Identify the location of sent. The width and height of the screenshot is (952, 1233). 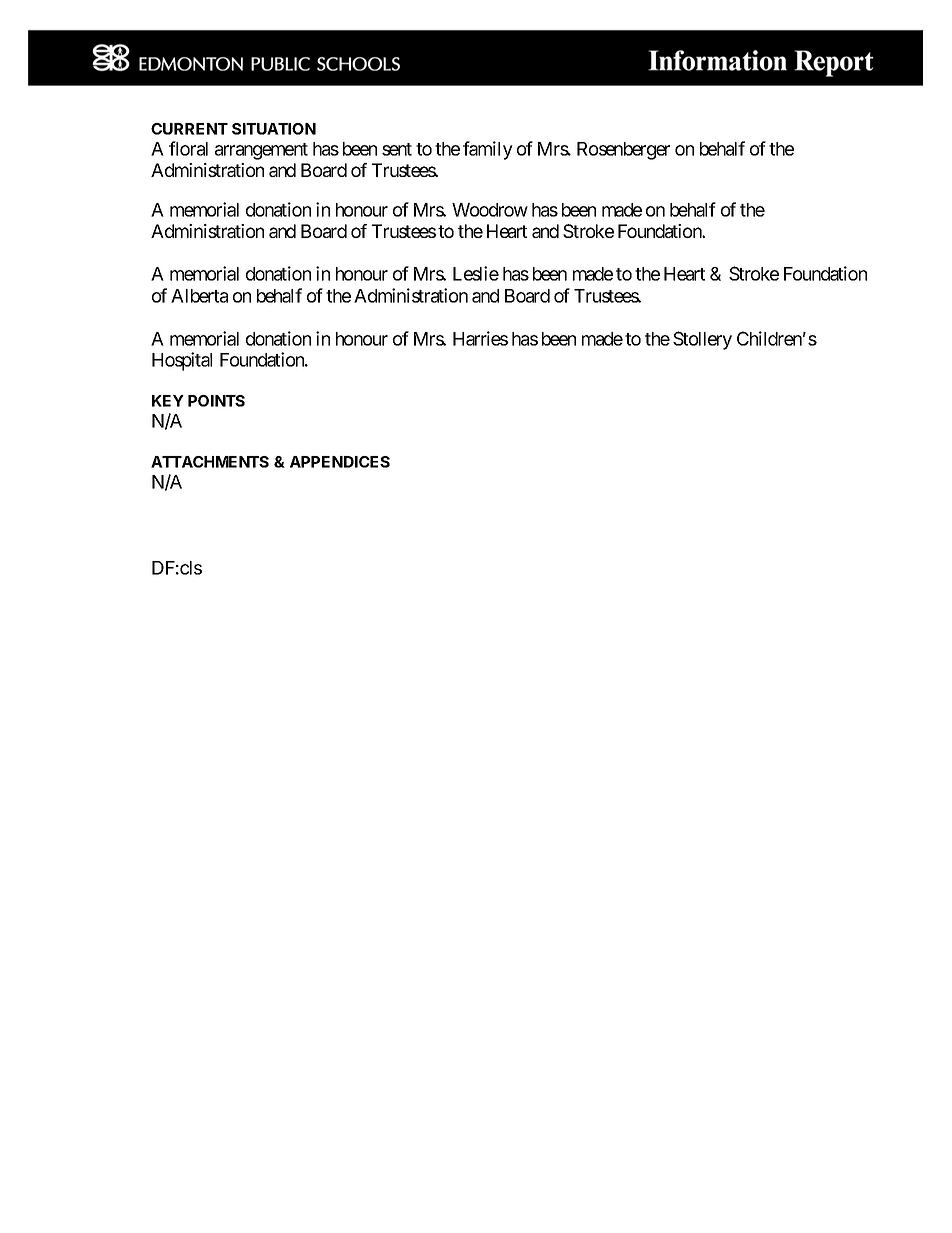
(397, 149).
